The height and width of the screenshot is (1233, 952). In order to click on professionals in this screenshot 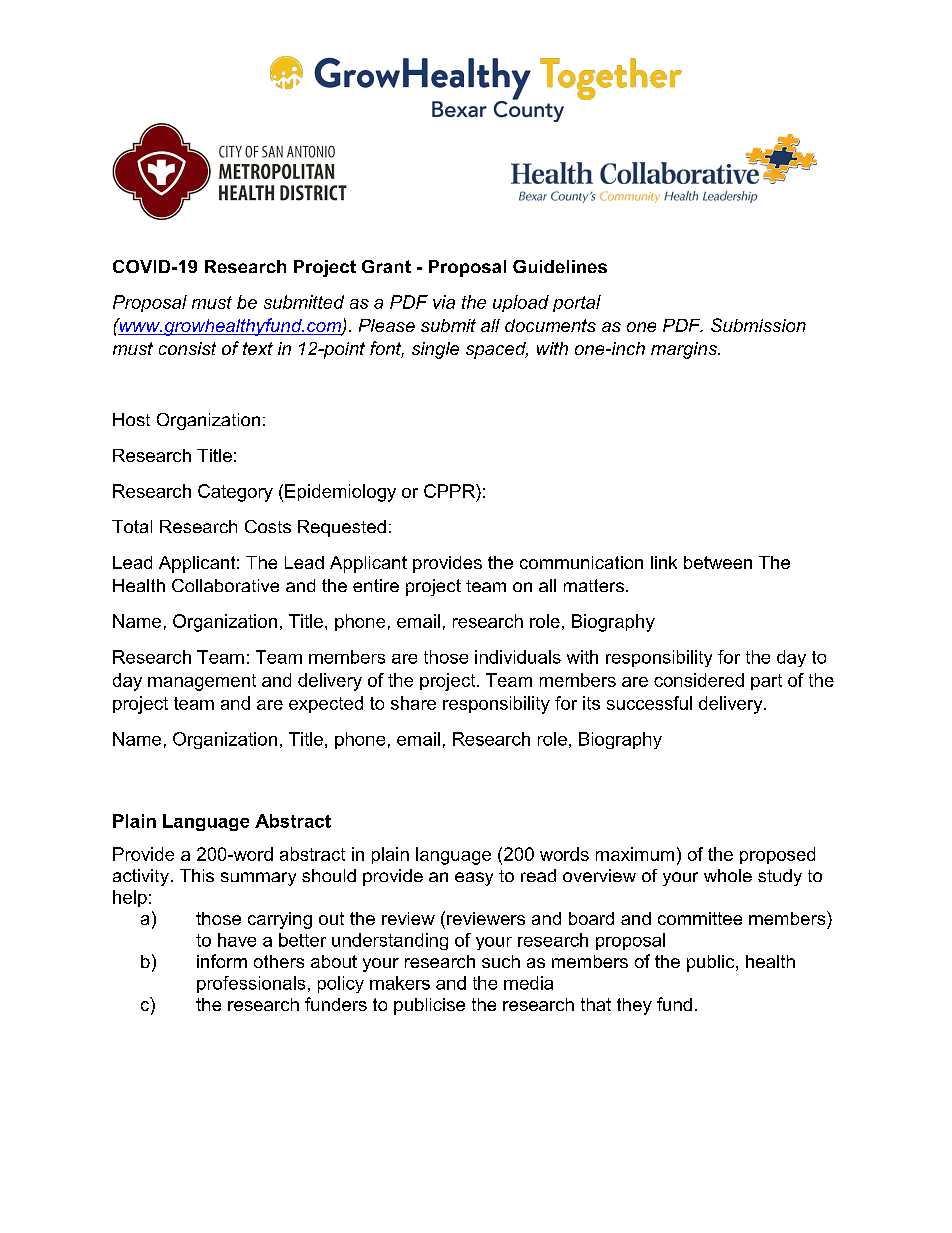, I will do `click(251, 984)`.
